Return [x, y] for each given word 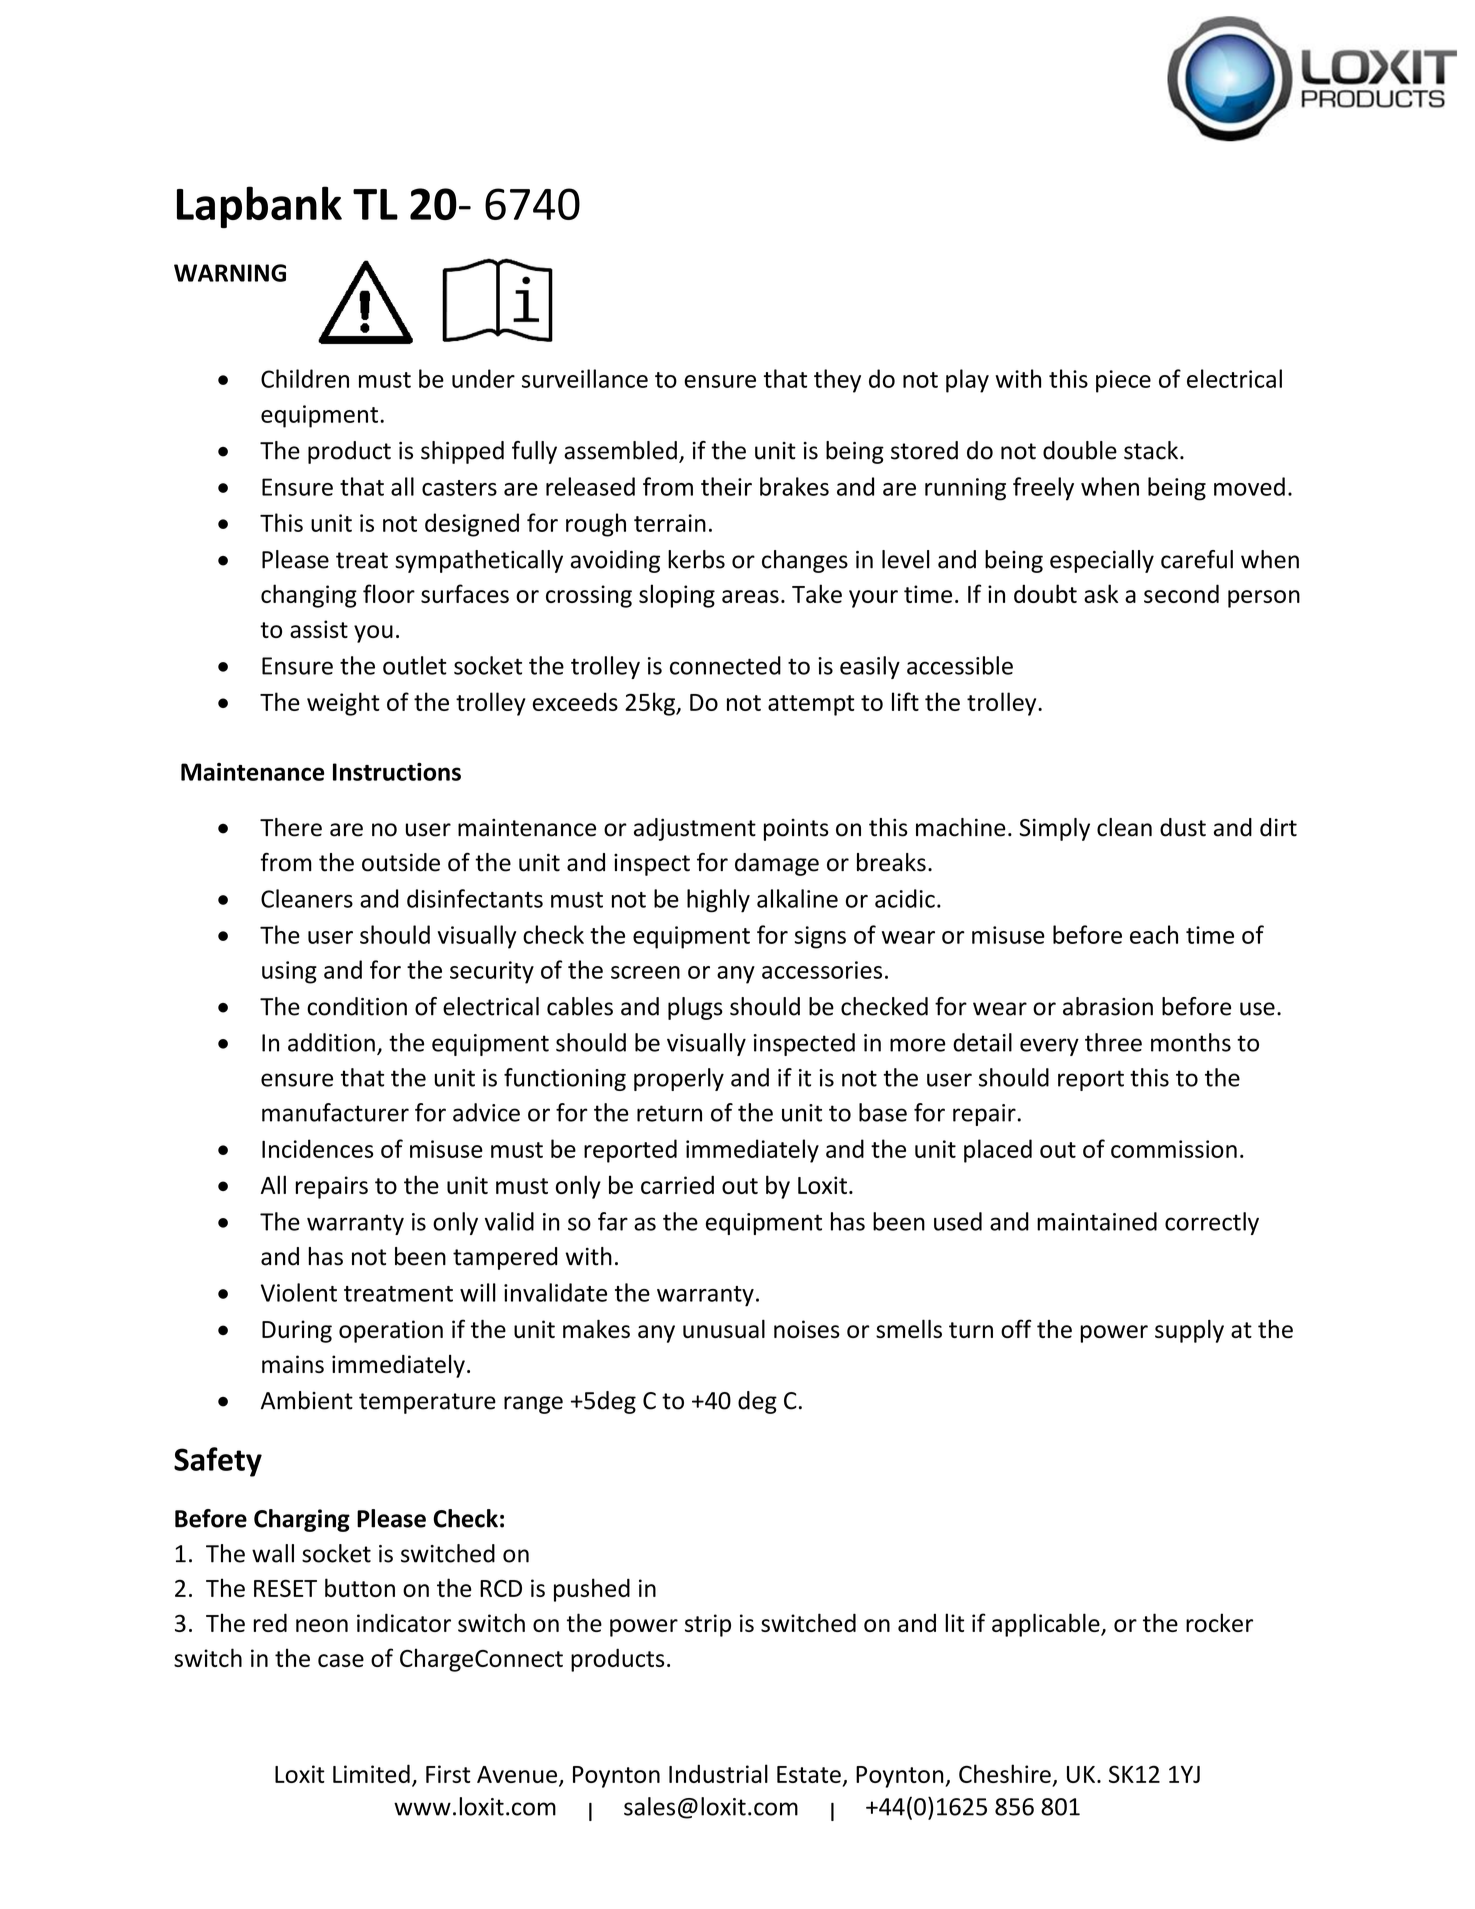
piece [1123, 381]
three [1113, 1042]
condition [357, 1006]
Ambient [307, 1400]
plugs [695, 1008]
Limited [371, 1773]
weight [343, 704]
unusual [724, 1328]
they [837, 381]
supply [1189, 1331]
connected [725, 665]
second [1181, 593]
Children [305, 378]
